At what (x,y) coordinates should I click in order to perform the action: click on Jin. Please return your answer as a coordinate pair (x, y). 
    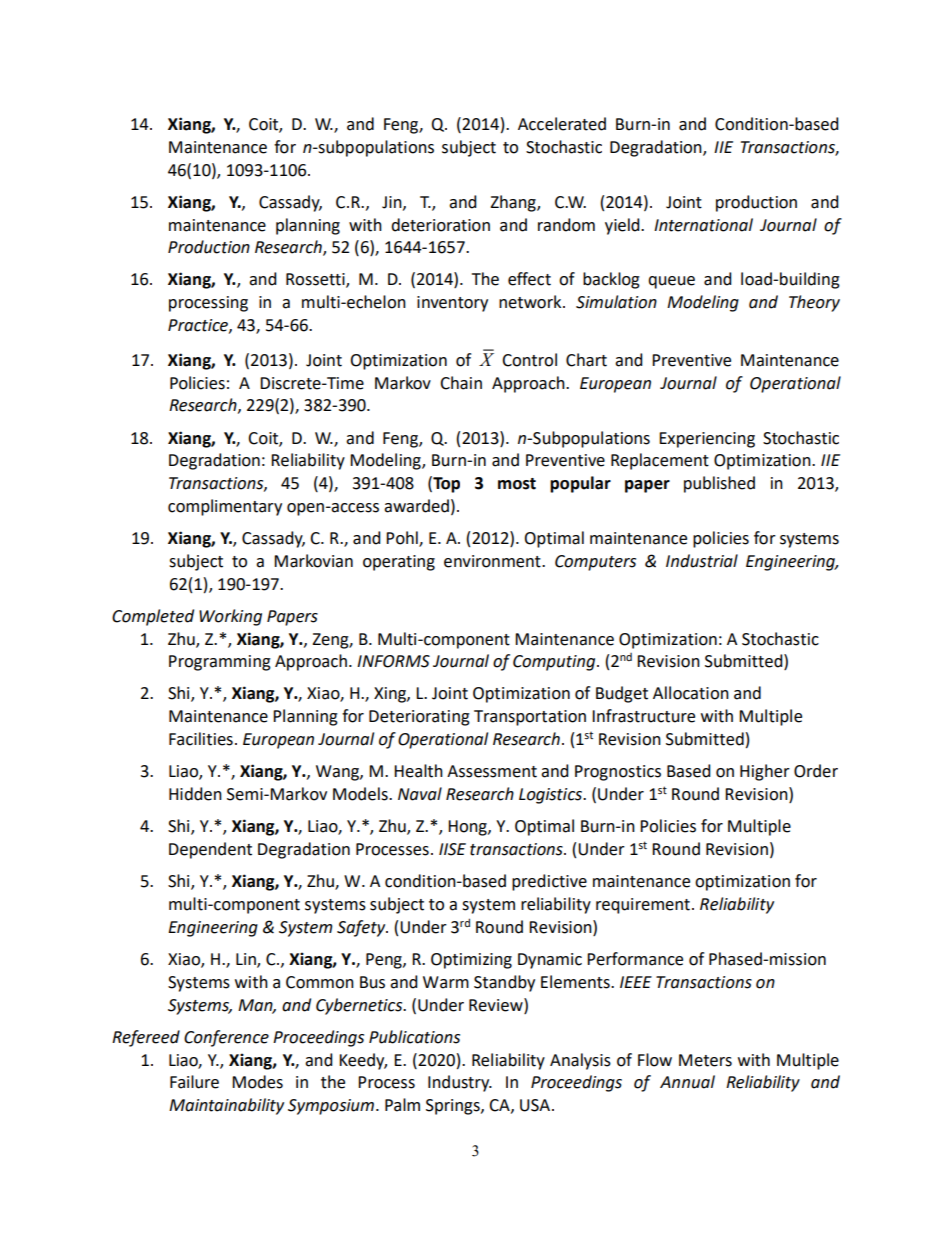
    Looking at the image, I should click on (393, 203).
